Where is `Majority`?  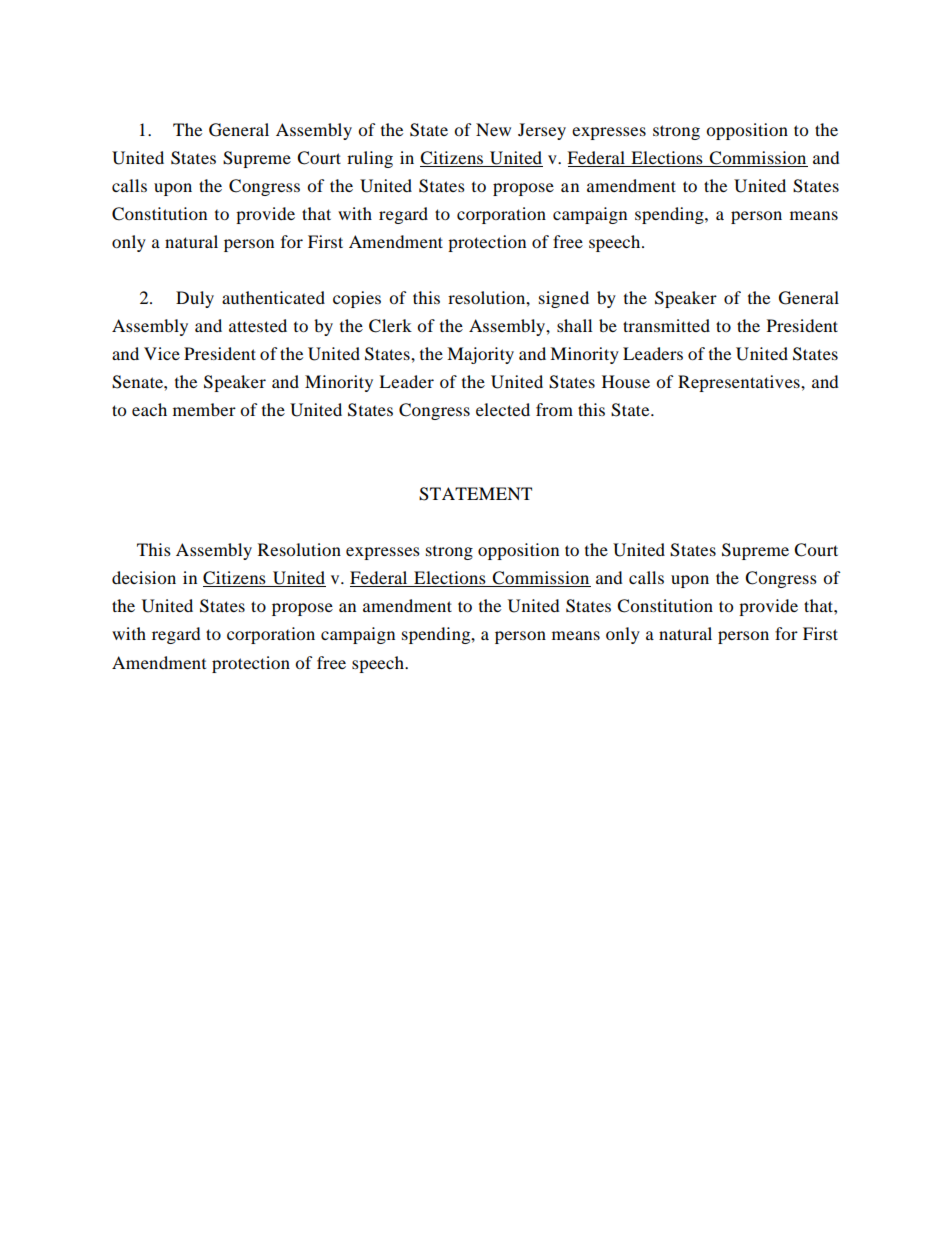 Majority is located at coordinates (480, 355).
